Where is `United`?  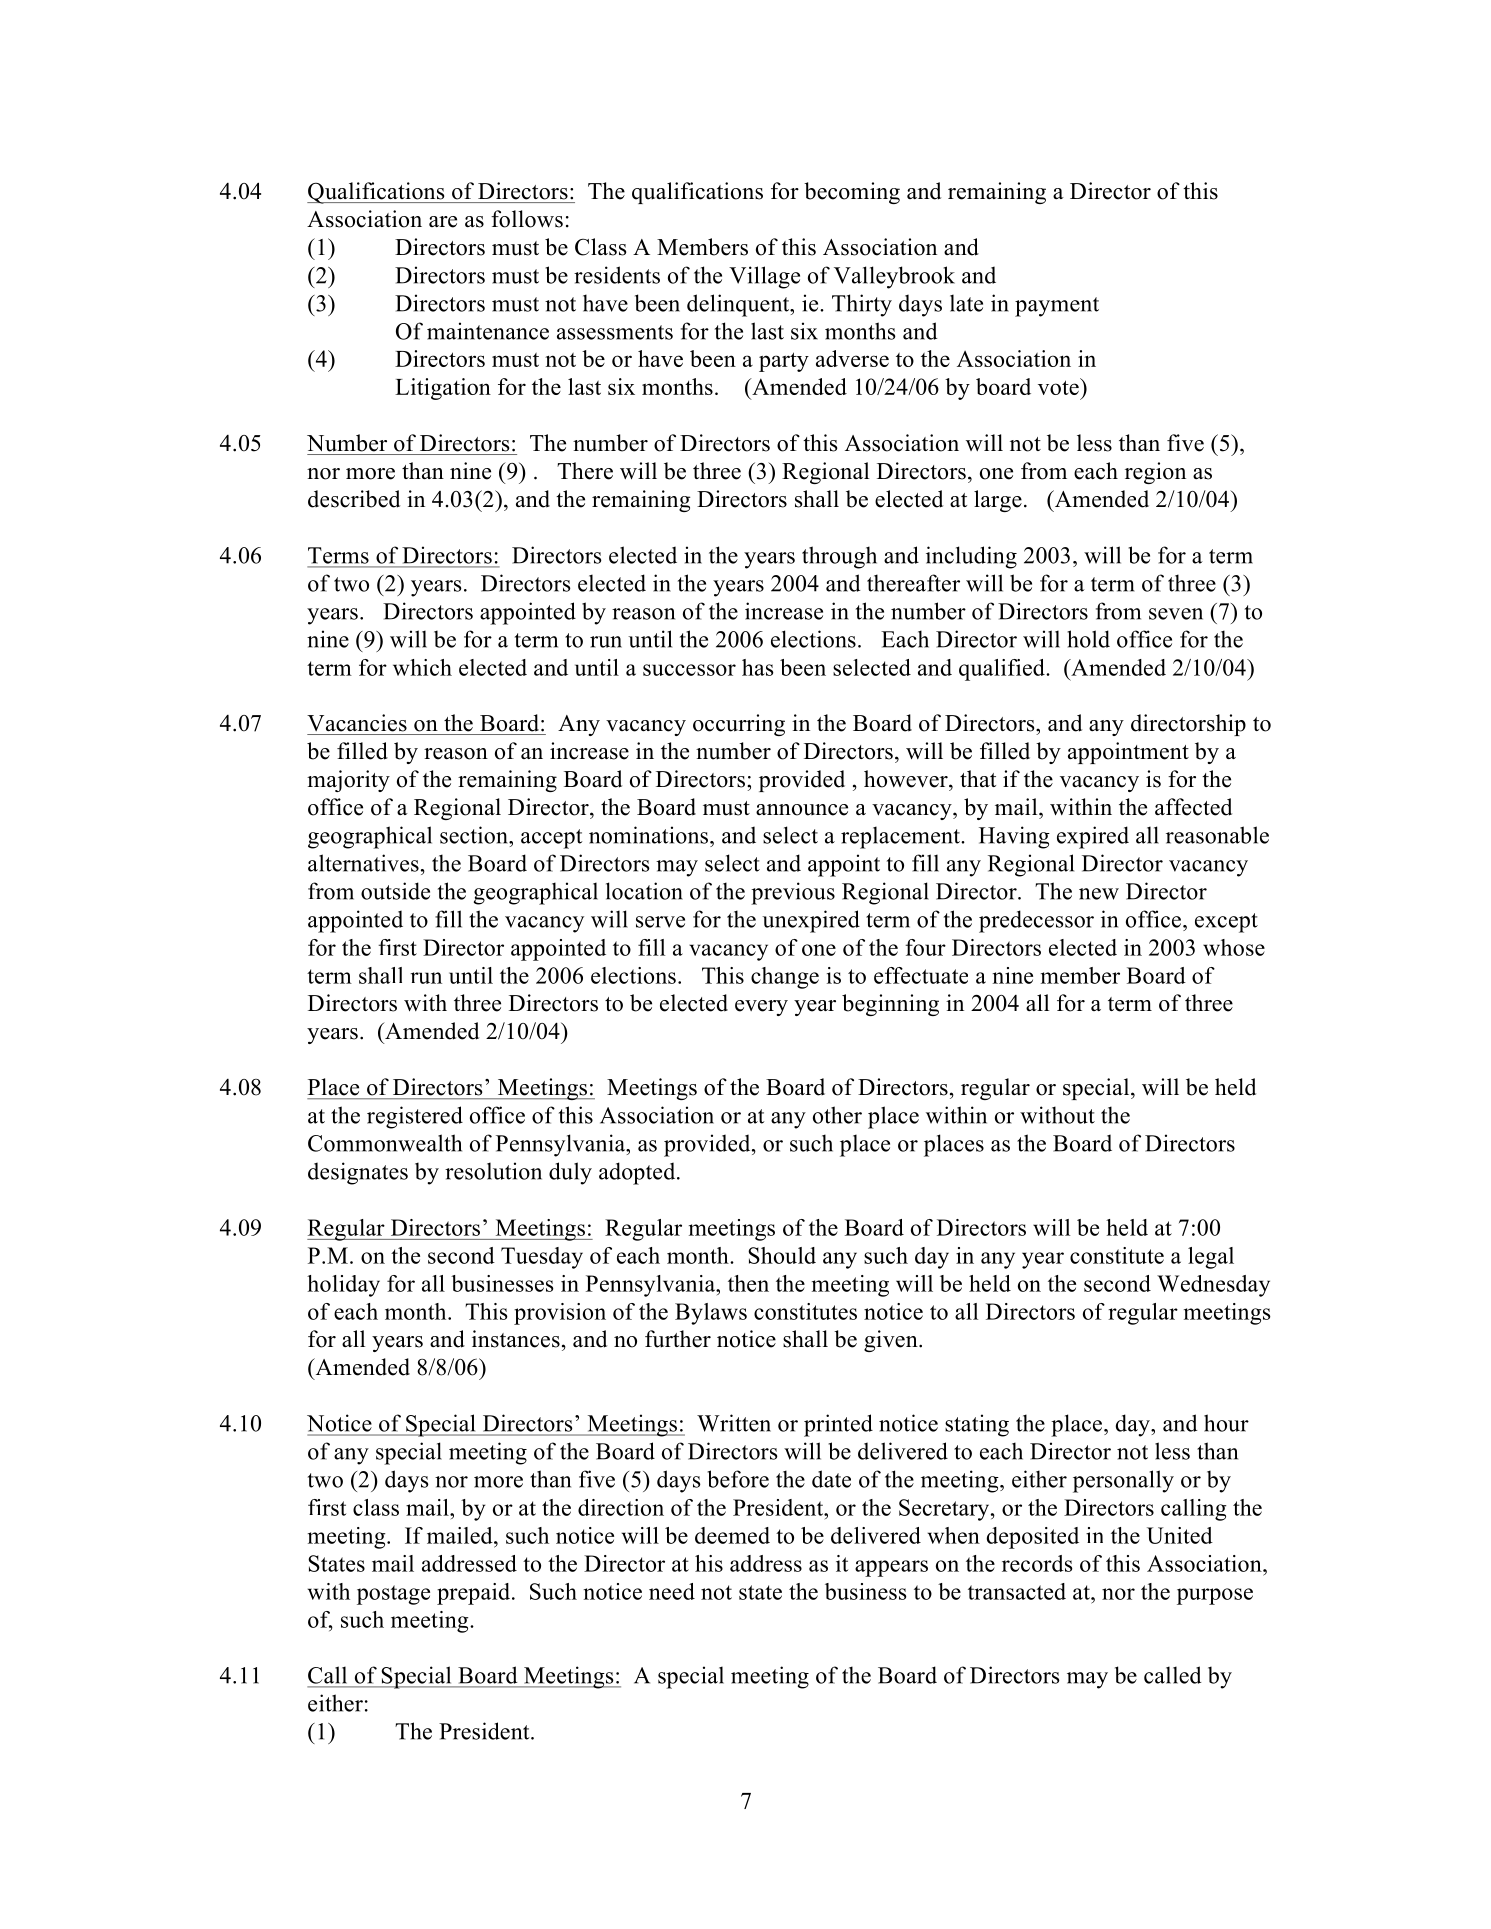
United is located at coordinates (1180, 1535).
